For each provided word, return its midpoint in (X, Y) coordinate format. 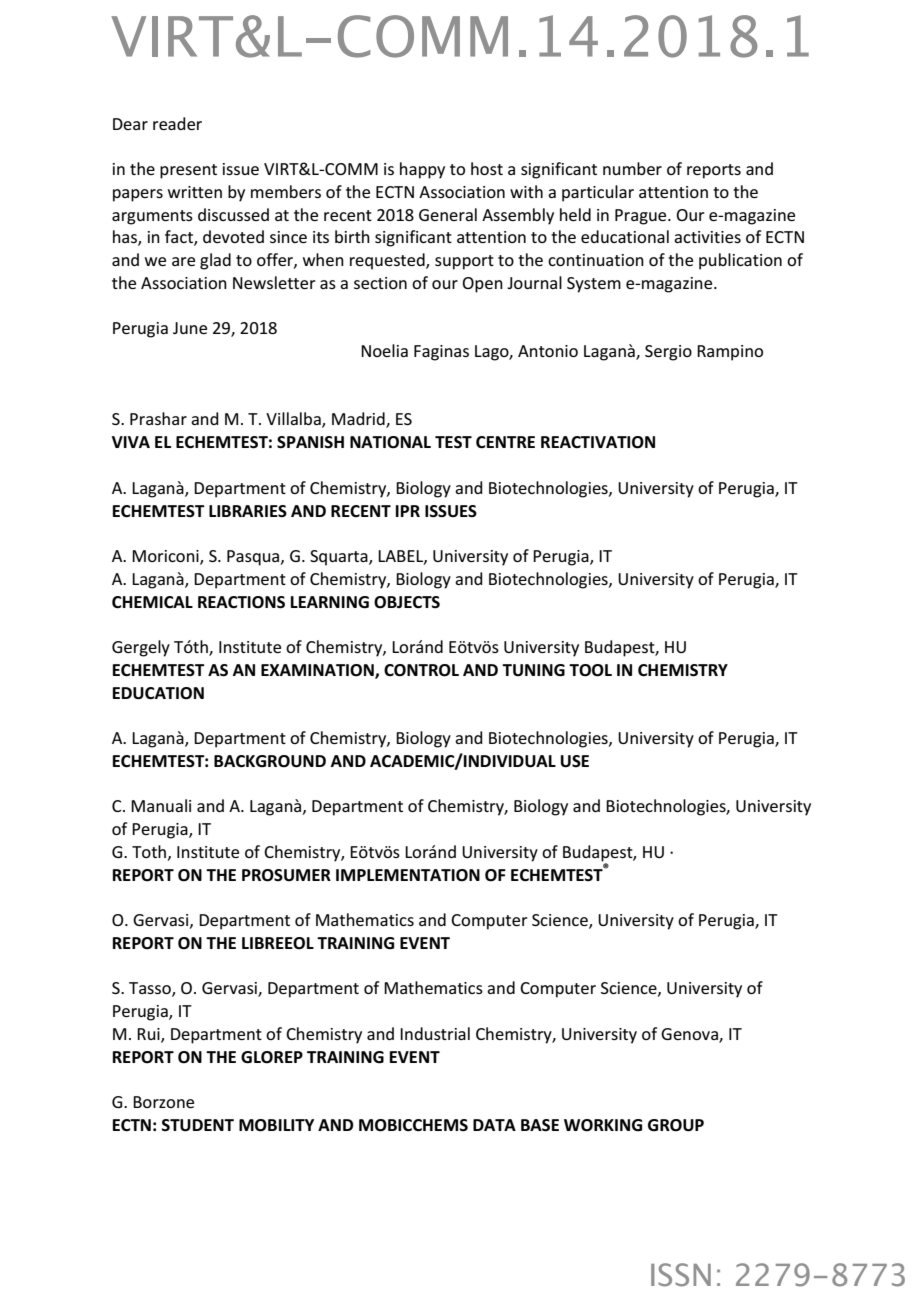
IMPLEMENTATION (408, 875)
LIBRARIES (248, 511)
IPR (408, 511)
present (188, 171)
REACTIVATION (598, 442)
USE (575, 761)
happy (422, 170)
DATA (494, 1125)
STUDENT (197, 1125)
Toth (150, 852)
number (632, 168)
